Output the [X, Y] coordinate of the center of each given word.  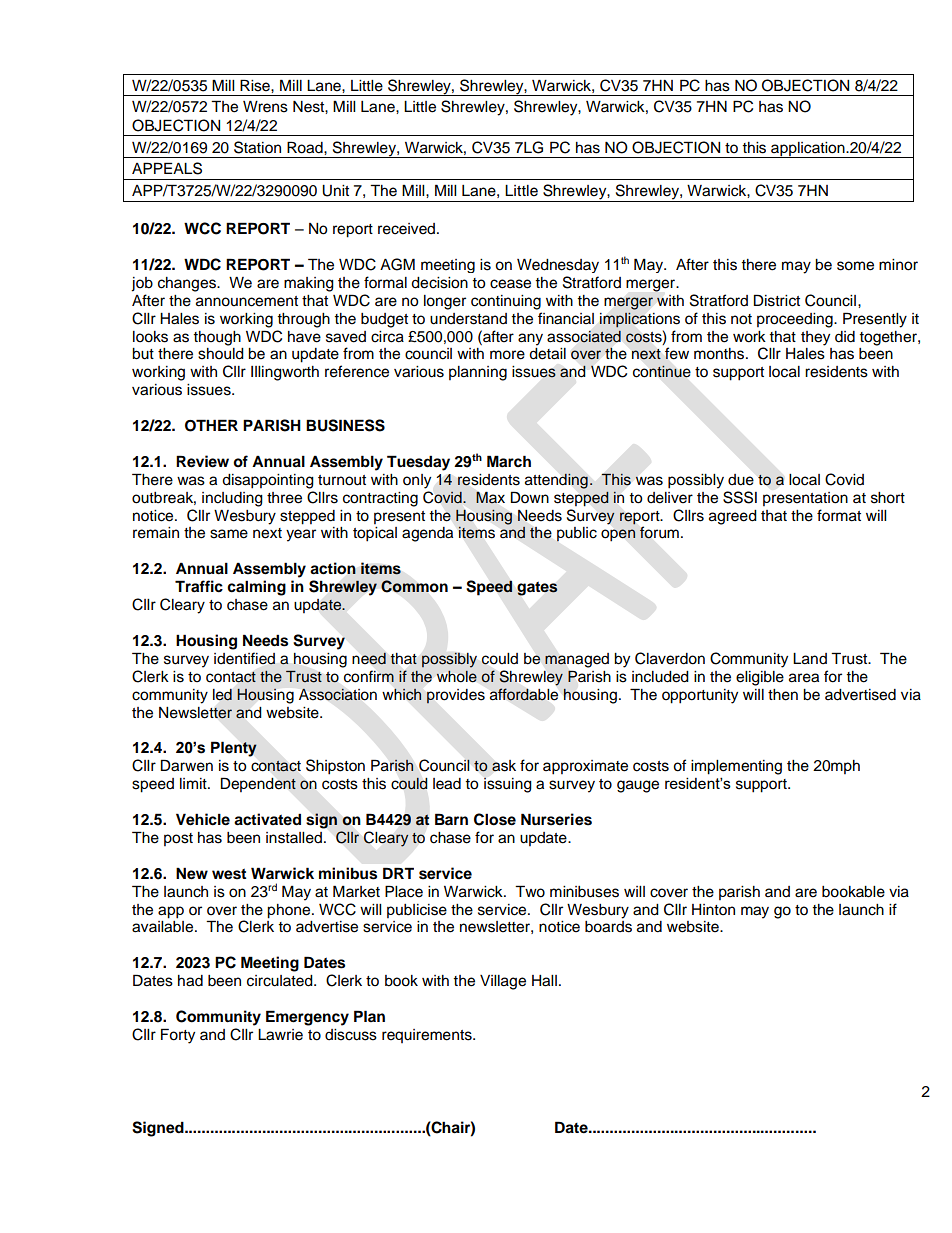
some [855, 266]
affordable [524, 694]
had [190, 981]
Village [503, 982]
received [406, 229]
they [815, 338]
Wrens [265, 107]
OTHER [211, 425]
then [783, 695]
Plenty [234, 749]
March [509, 461]
